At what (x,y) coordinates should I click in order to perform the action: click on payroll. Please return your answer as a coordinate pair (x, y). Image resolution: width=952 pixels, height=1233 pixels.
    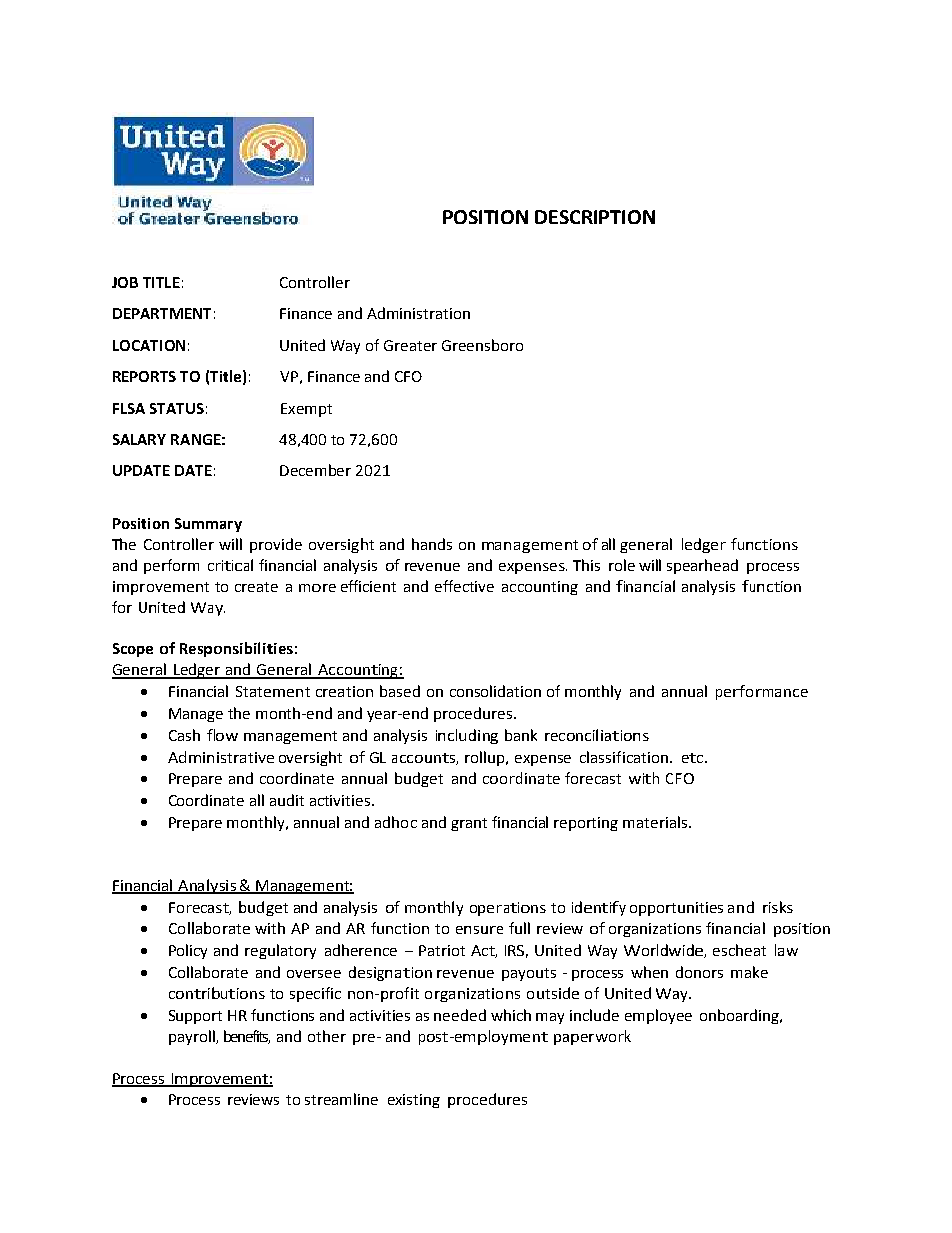
    Looking at the image, I should click on (193, 1037).
